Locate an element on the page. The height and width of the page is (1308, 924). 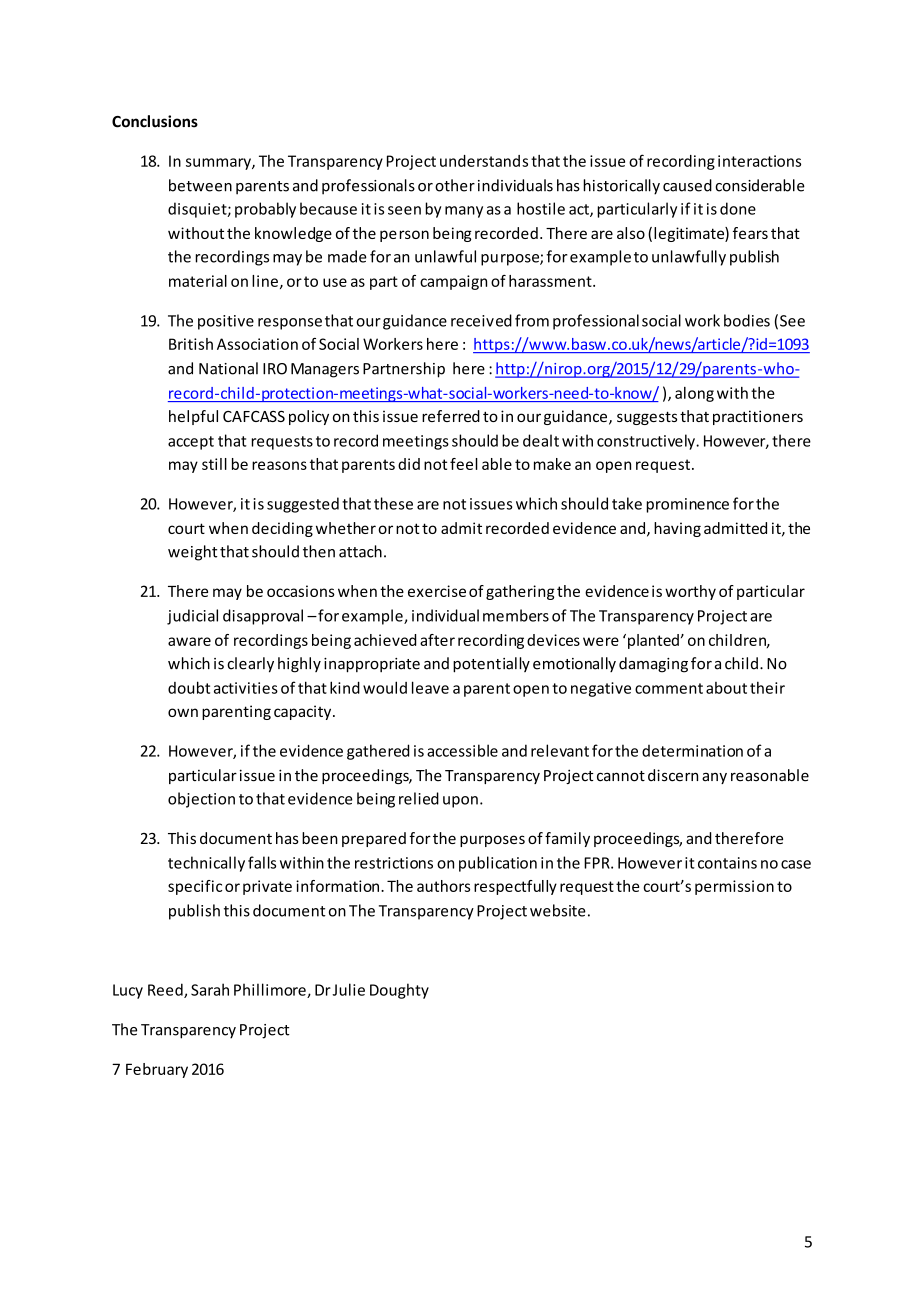
interactions is located at coordinates (759, 161).
